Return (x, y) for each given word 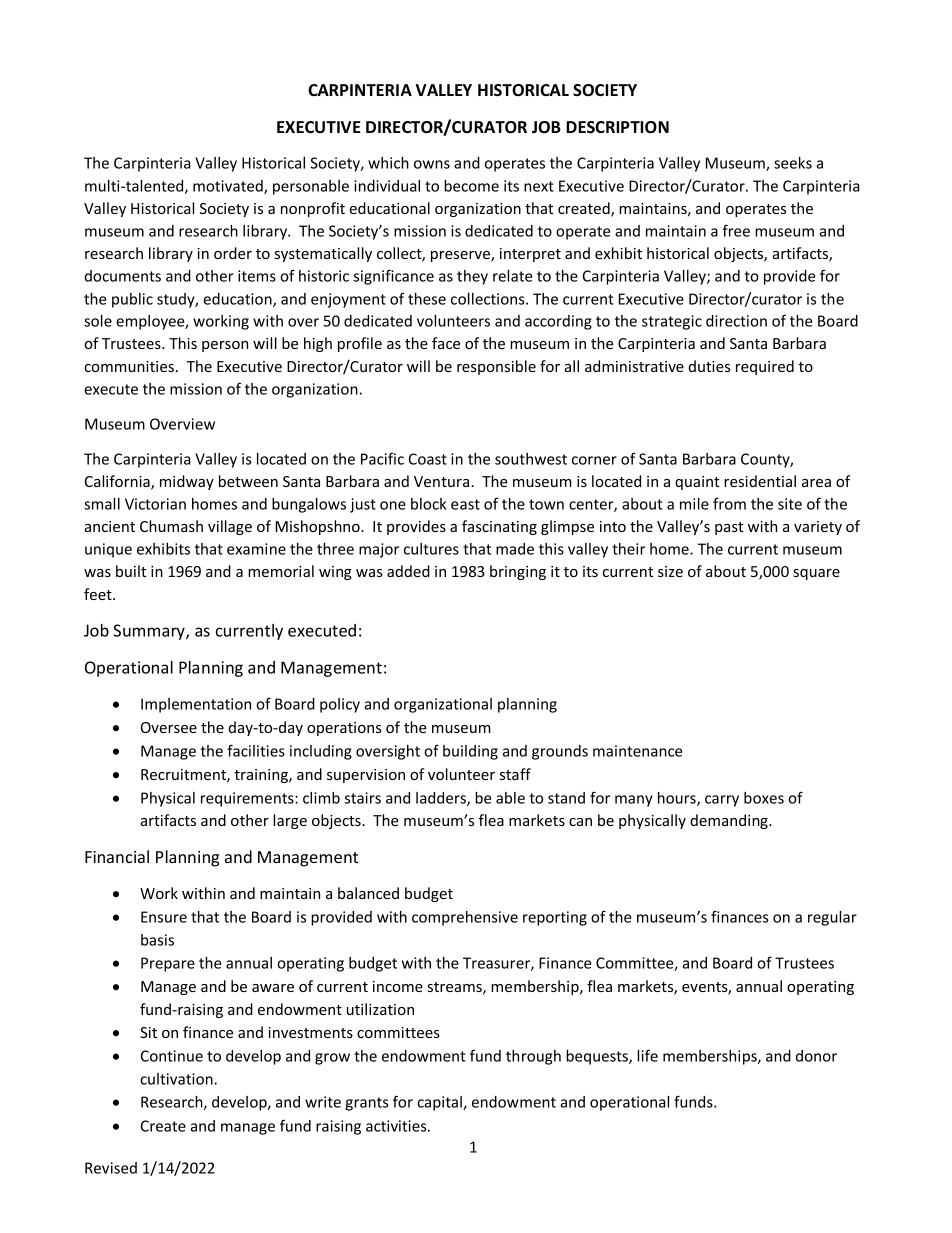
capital (440, 1103)
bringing (518, 572)
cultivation (177, 1079)
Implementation (196, 705)
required (765, 367)
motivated (229, 187)
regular (832, 918)
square (816, 574)
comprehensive (465, 918)
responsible (496, 367)
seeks (793, 163)
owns (432, 164)
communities (129, 366)
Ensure (164, 917)
